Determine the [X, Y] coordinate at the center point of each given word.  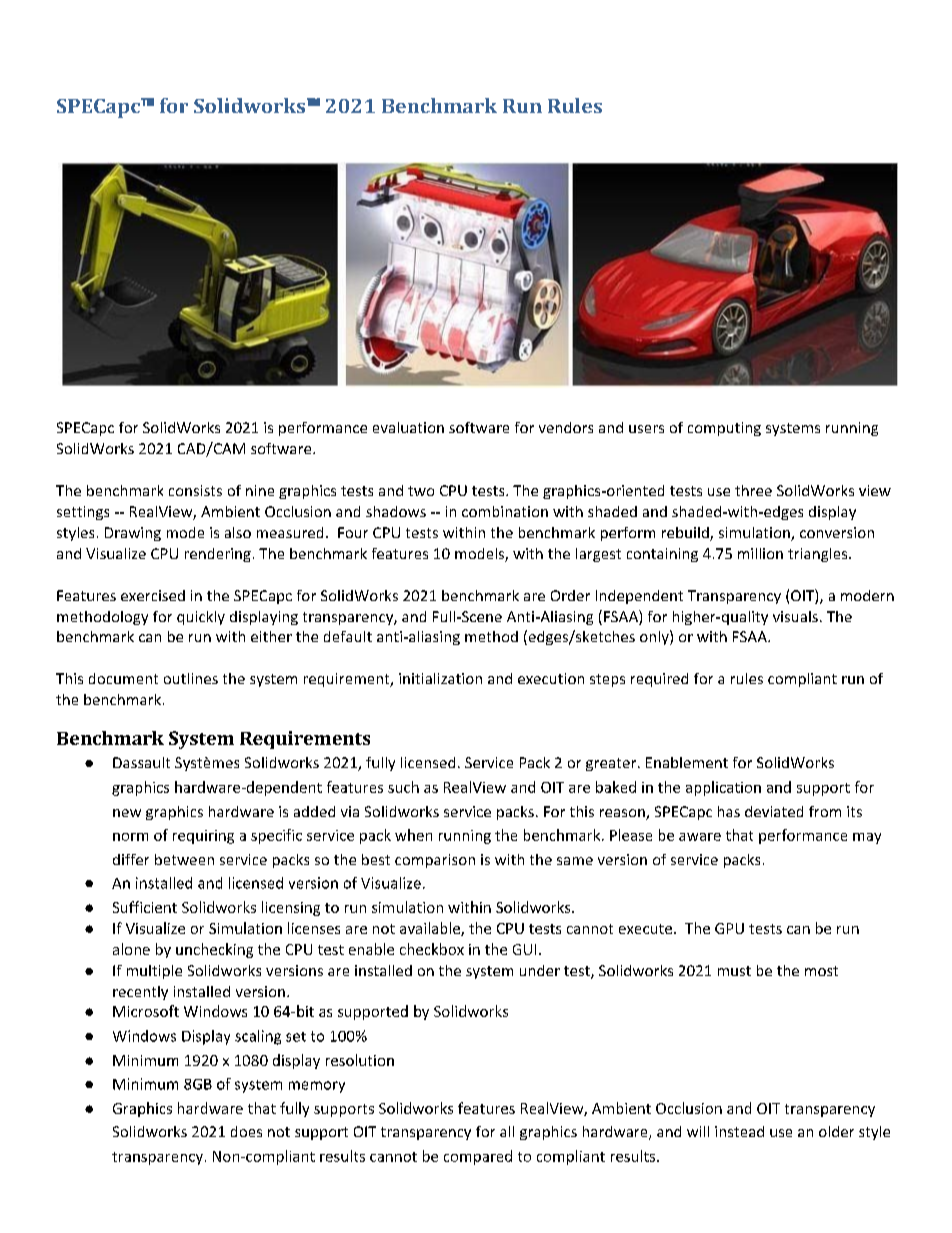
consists [195, 490]
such [403, 787]
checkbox [432, 949]
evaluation [408, 427]
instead [739, 1131]
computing [724, 429]
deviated [774, 811]
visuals [795, 616]
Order [570, 595]
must [734, 971]
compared [478, 1157]
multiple [154, 972]
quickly [201, 618]
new [127, 813]
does [246, 1131]
